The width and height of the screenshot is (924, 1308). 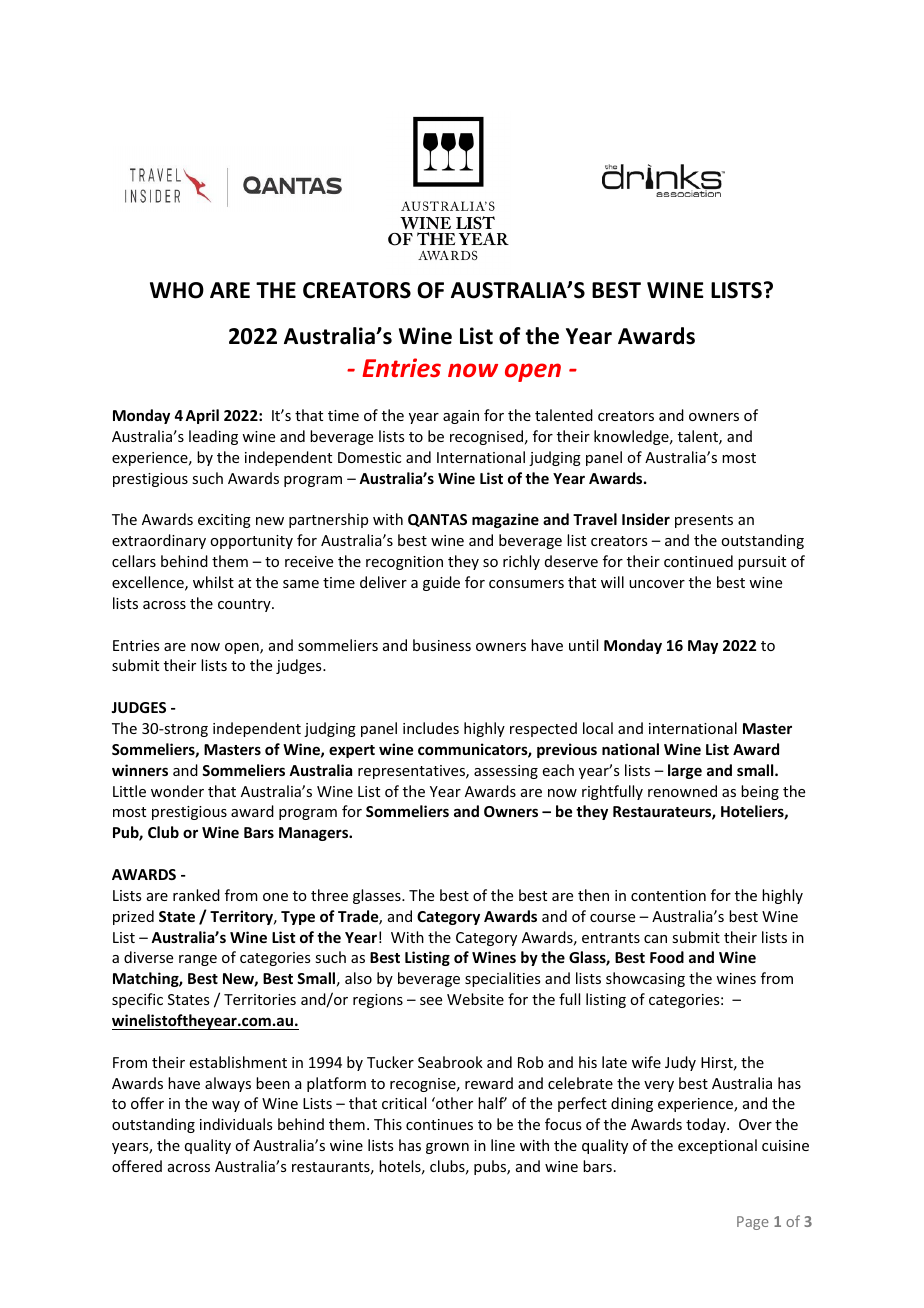 What do you see at coordinates (437, 520) in the screenshot?
I see `QANTAS` at bounding box center [437, 520].
